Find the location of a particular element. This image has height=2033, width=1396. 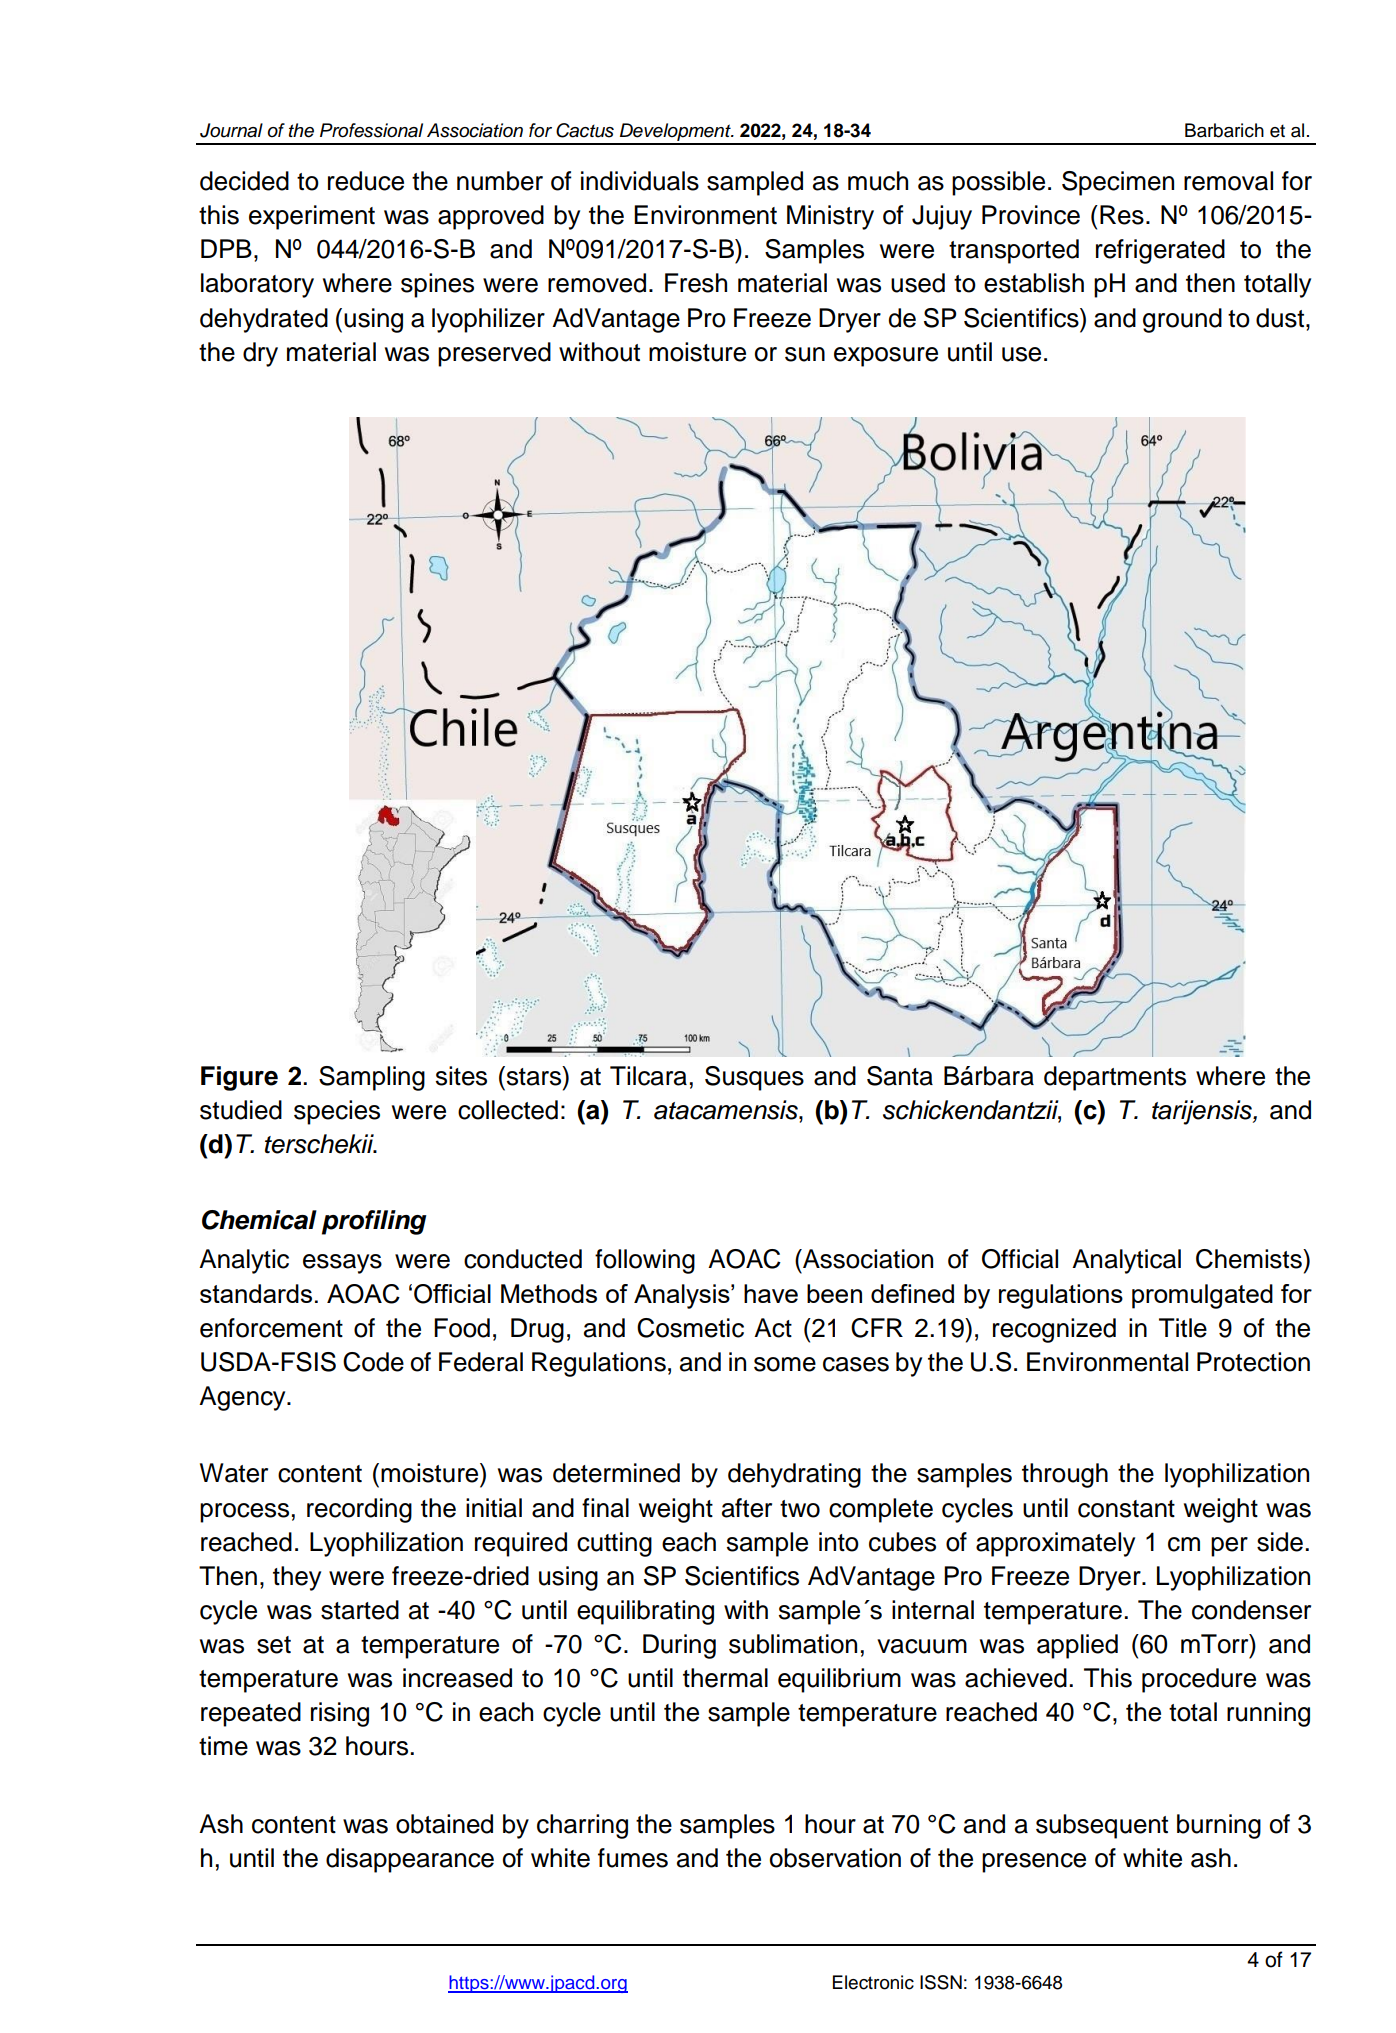

subsequent is located at coordinates (1102, 1826).
